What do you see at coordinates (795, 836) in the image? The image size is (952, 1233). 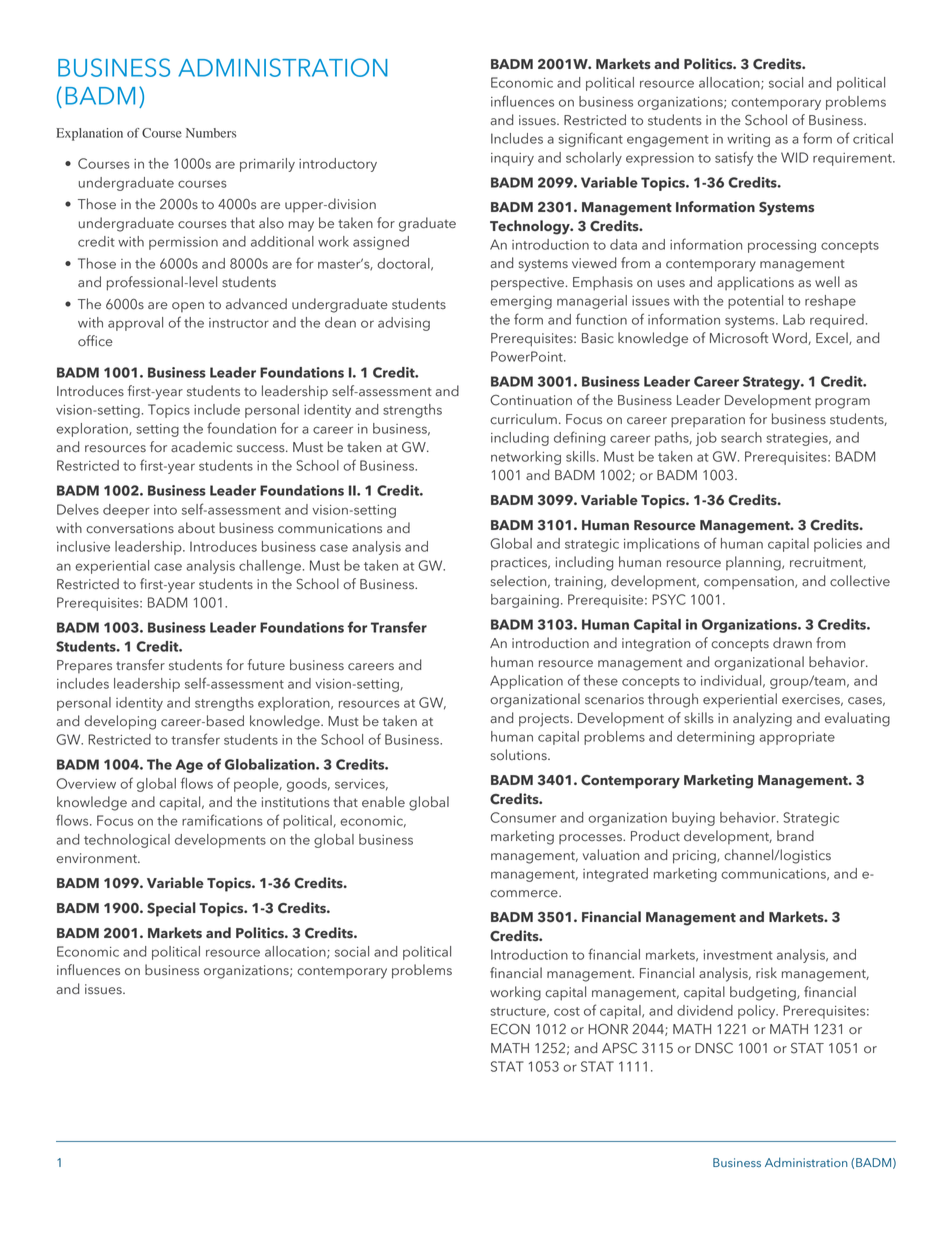 I see `brand` at bounding box center [795, 836].
